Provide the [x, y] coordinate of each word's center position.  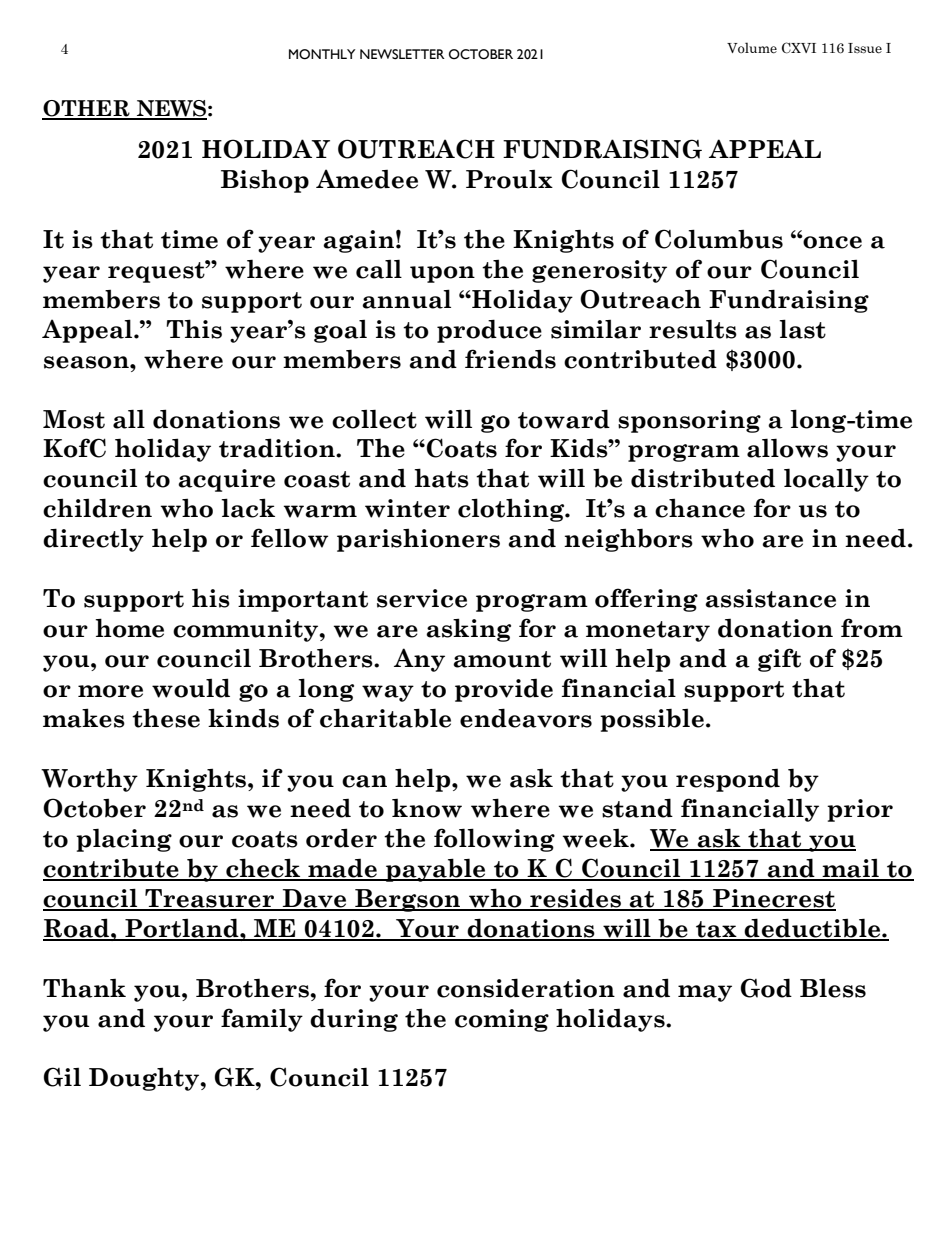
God [766, 988]
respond [728, 780]
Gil [62, 1077]
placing [124, 840]
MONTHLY [322, 54]
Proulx [509, 179]
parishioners [418, 540]
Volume [752, 48]
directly [93, 540]
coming [502, 1020]
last [802, 329]
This [194, 329]
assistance [770, 598]
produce [489, 331]
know [427, 808]
